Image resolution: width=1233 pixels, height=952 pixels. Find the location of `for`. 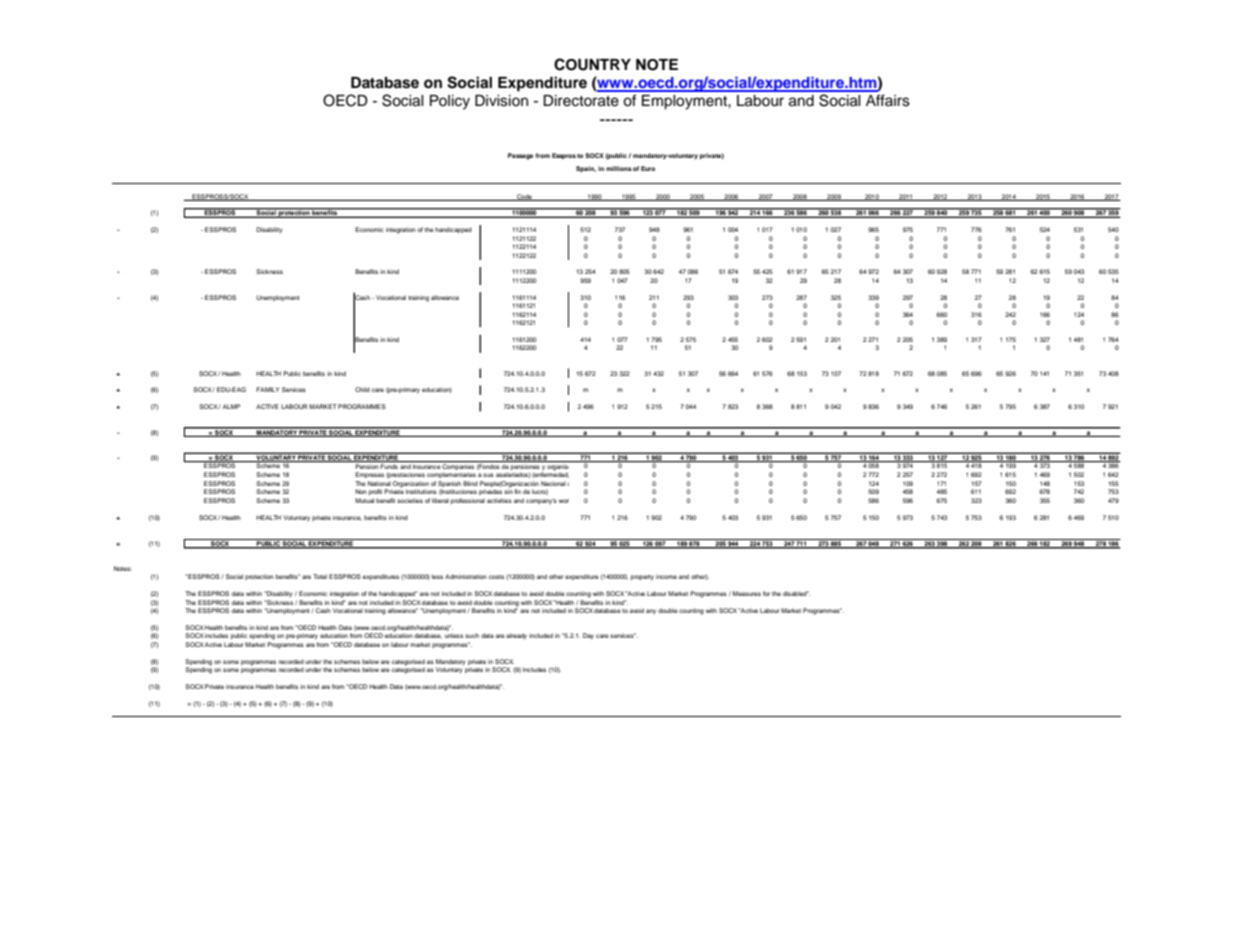

for is located at coordinates (766, 593).
